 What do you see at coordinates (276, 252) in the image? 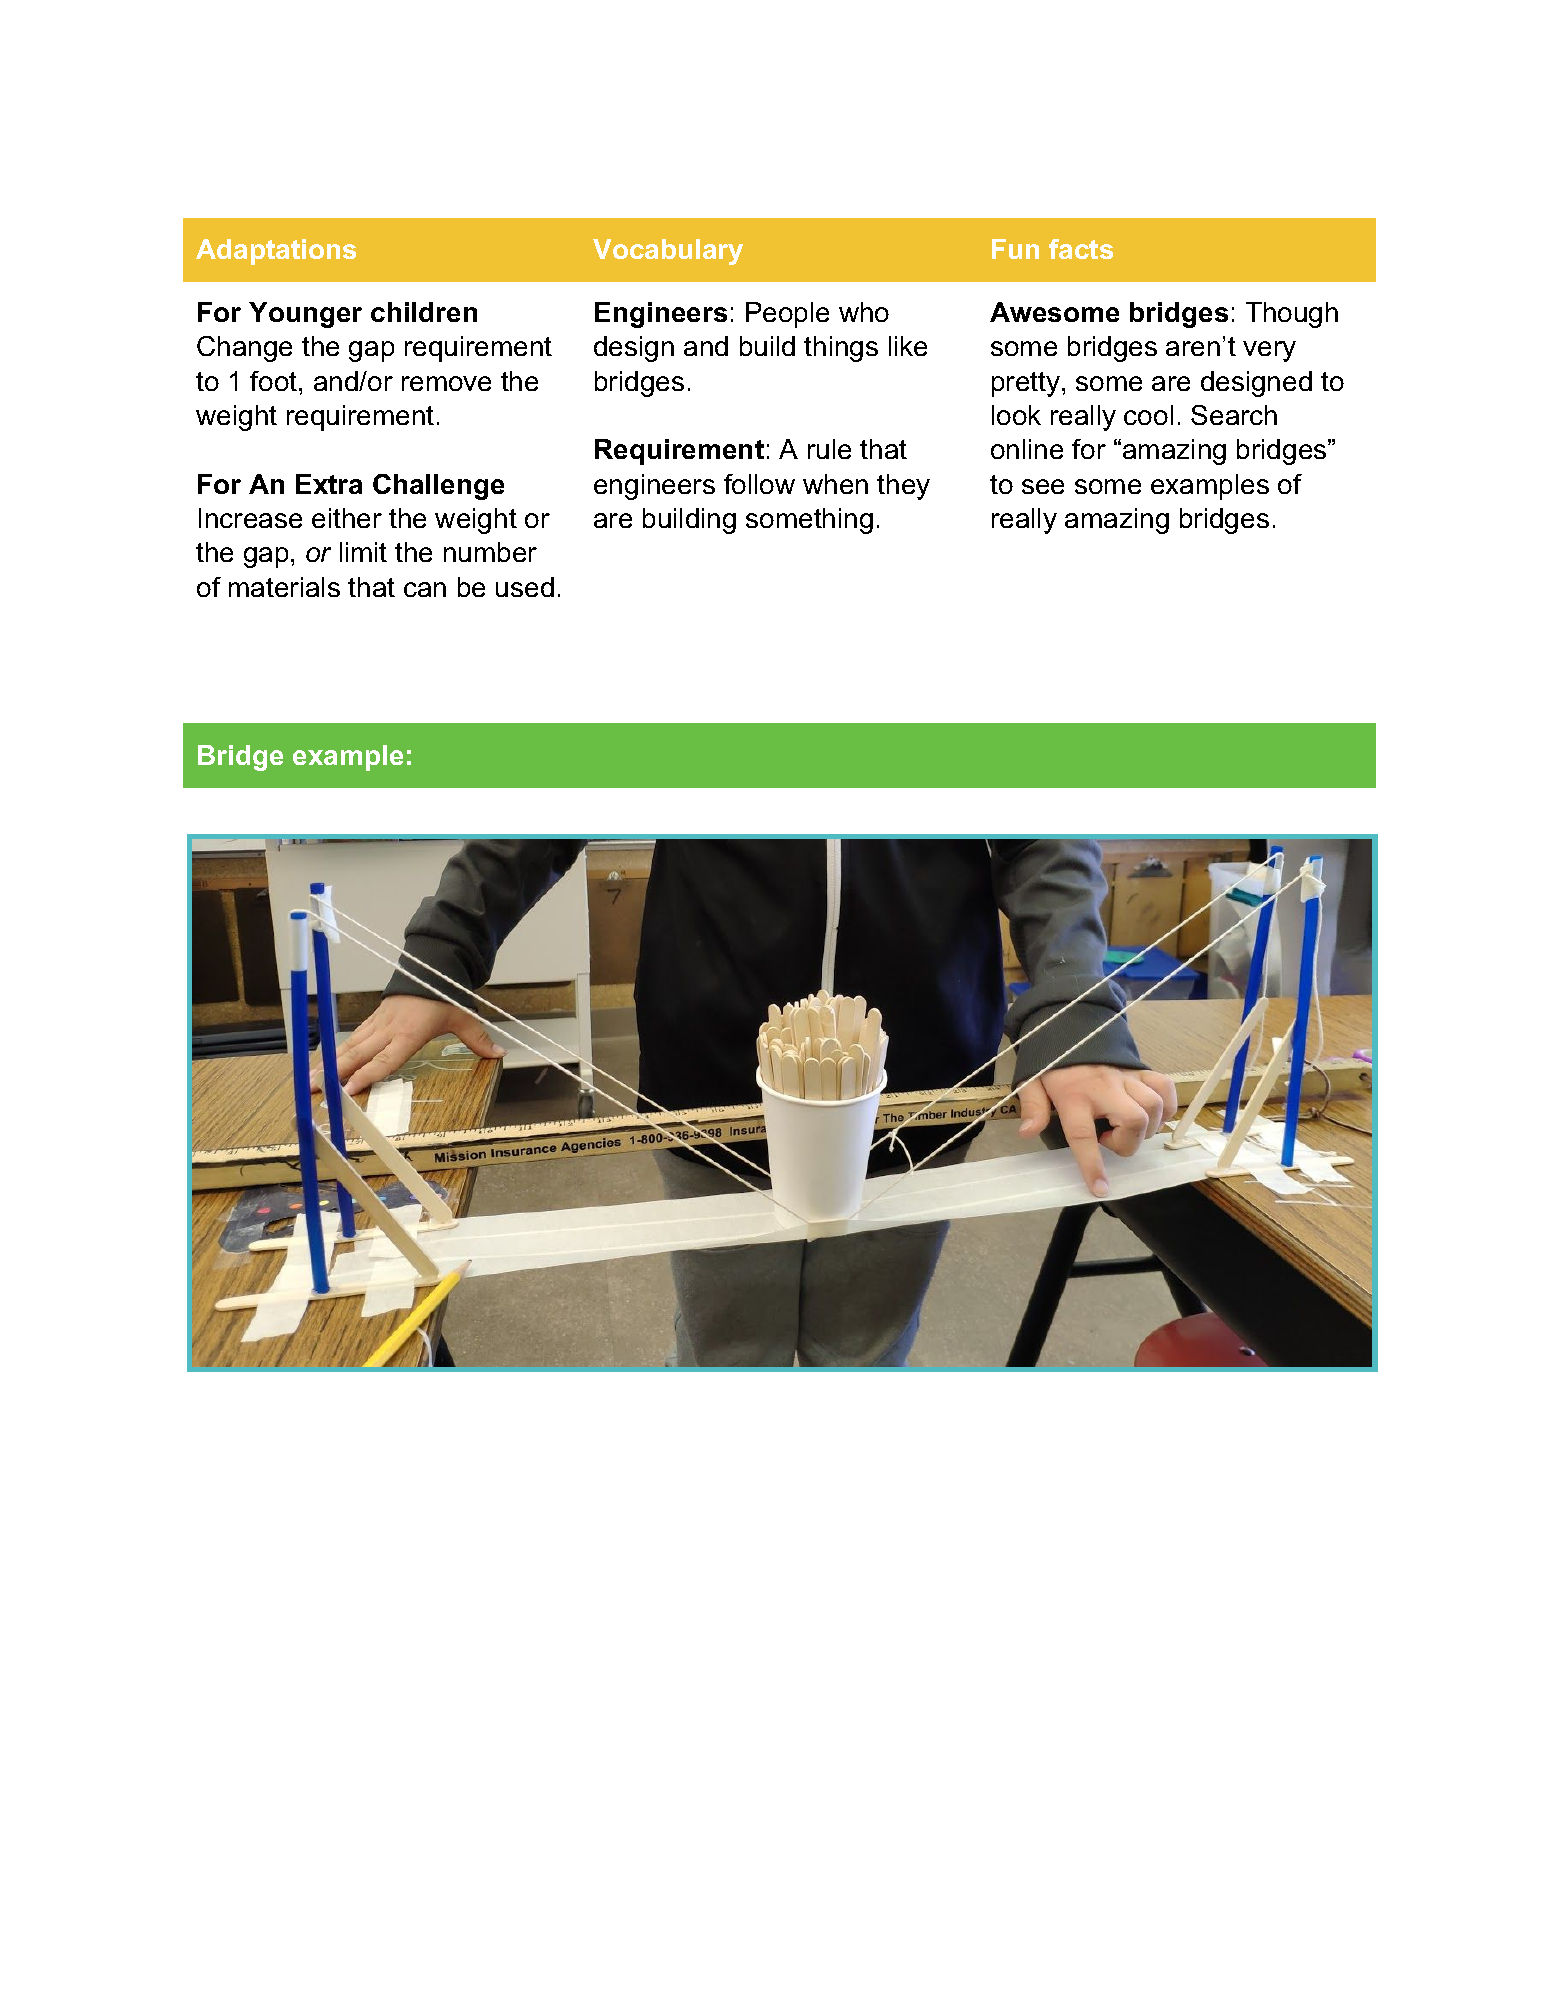
I see `Adaptations` at bounding box center [276, 252].
